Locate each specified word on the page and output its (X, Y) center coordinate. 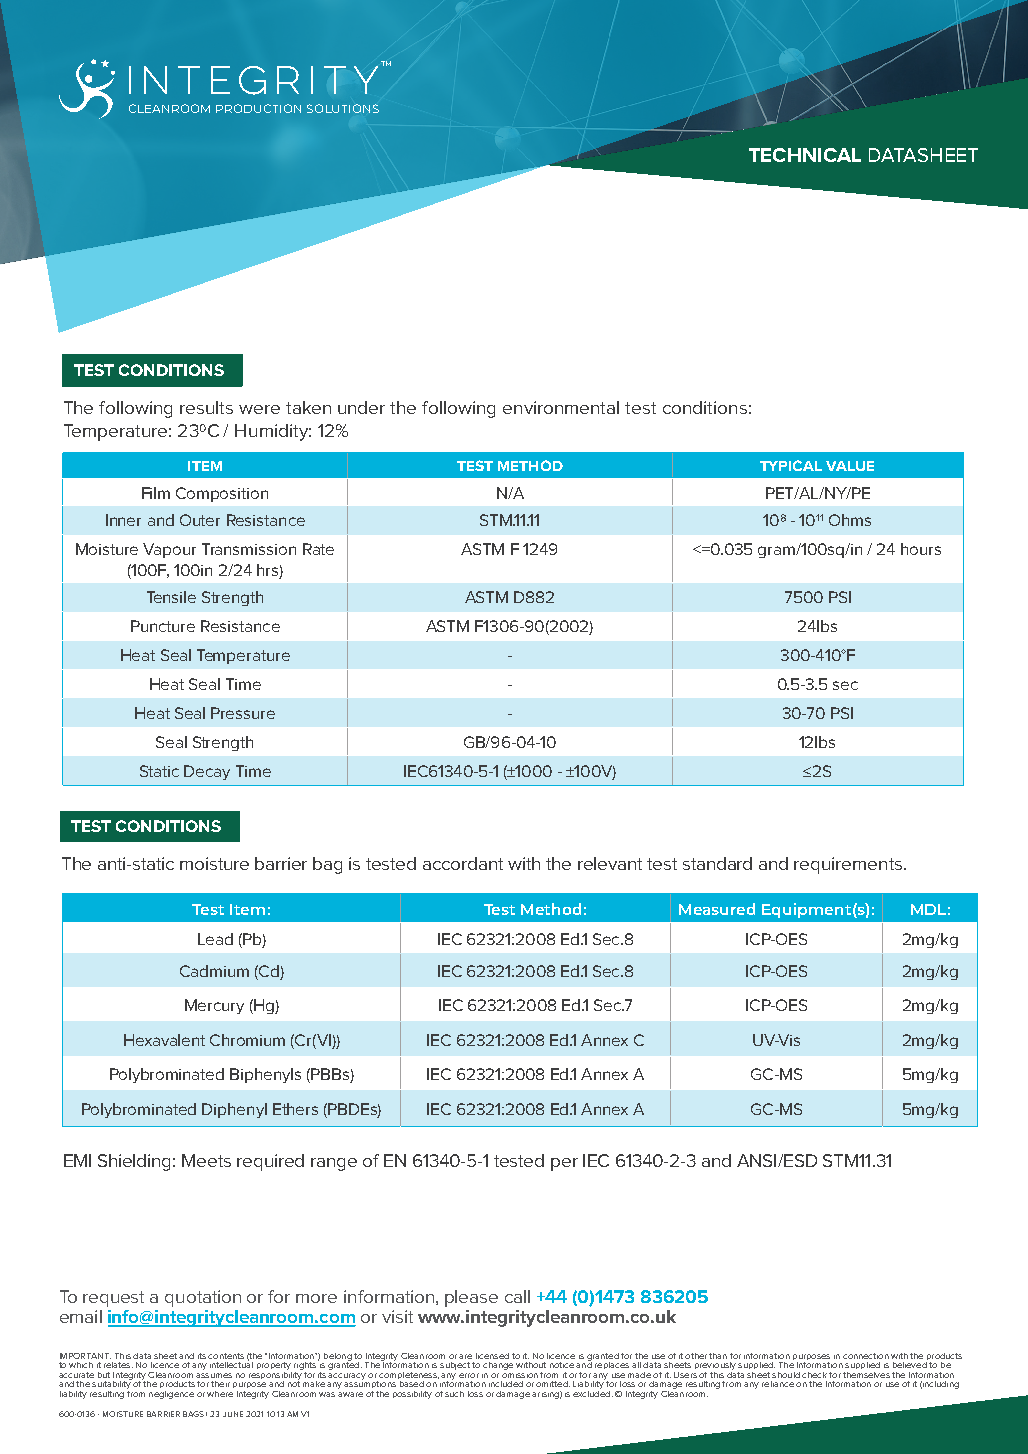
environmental (561, 407)
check (814, 1375)
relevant (610, 863)
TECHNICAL (805, 155)
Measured (717, 909)
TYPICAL (791, 465)
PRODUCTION (258, 108)
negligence (171, 1395)
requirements (848, 865)
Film (156, 493)
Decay (207, 772)
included (506, 1384)
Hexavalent (164, 1040)
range (334, 1164)
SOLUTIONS (343, 108)
